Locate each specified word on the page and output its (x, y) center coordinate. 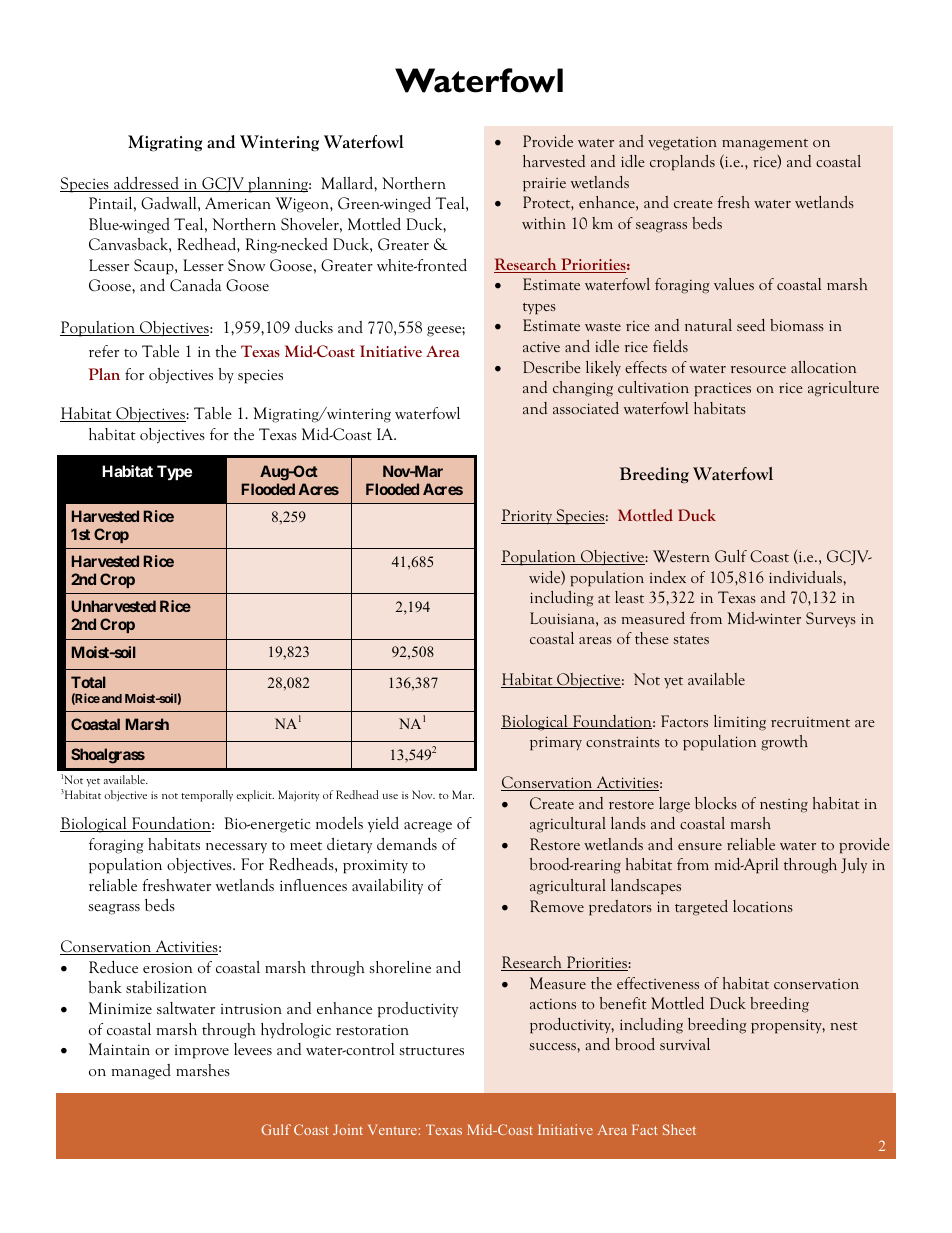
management (765, 145)
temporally (207, 796)
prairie (544, 184)
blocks (716, 803)
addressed (146, 184)
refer (104, 351)
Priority (528, 517)
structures (431, 1051)
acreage (428, 827)
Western (681, 556)
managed (141, 1072)
